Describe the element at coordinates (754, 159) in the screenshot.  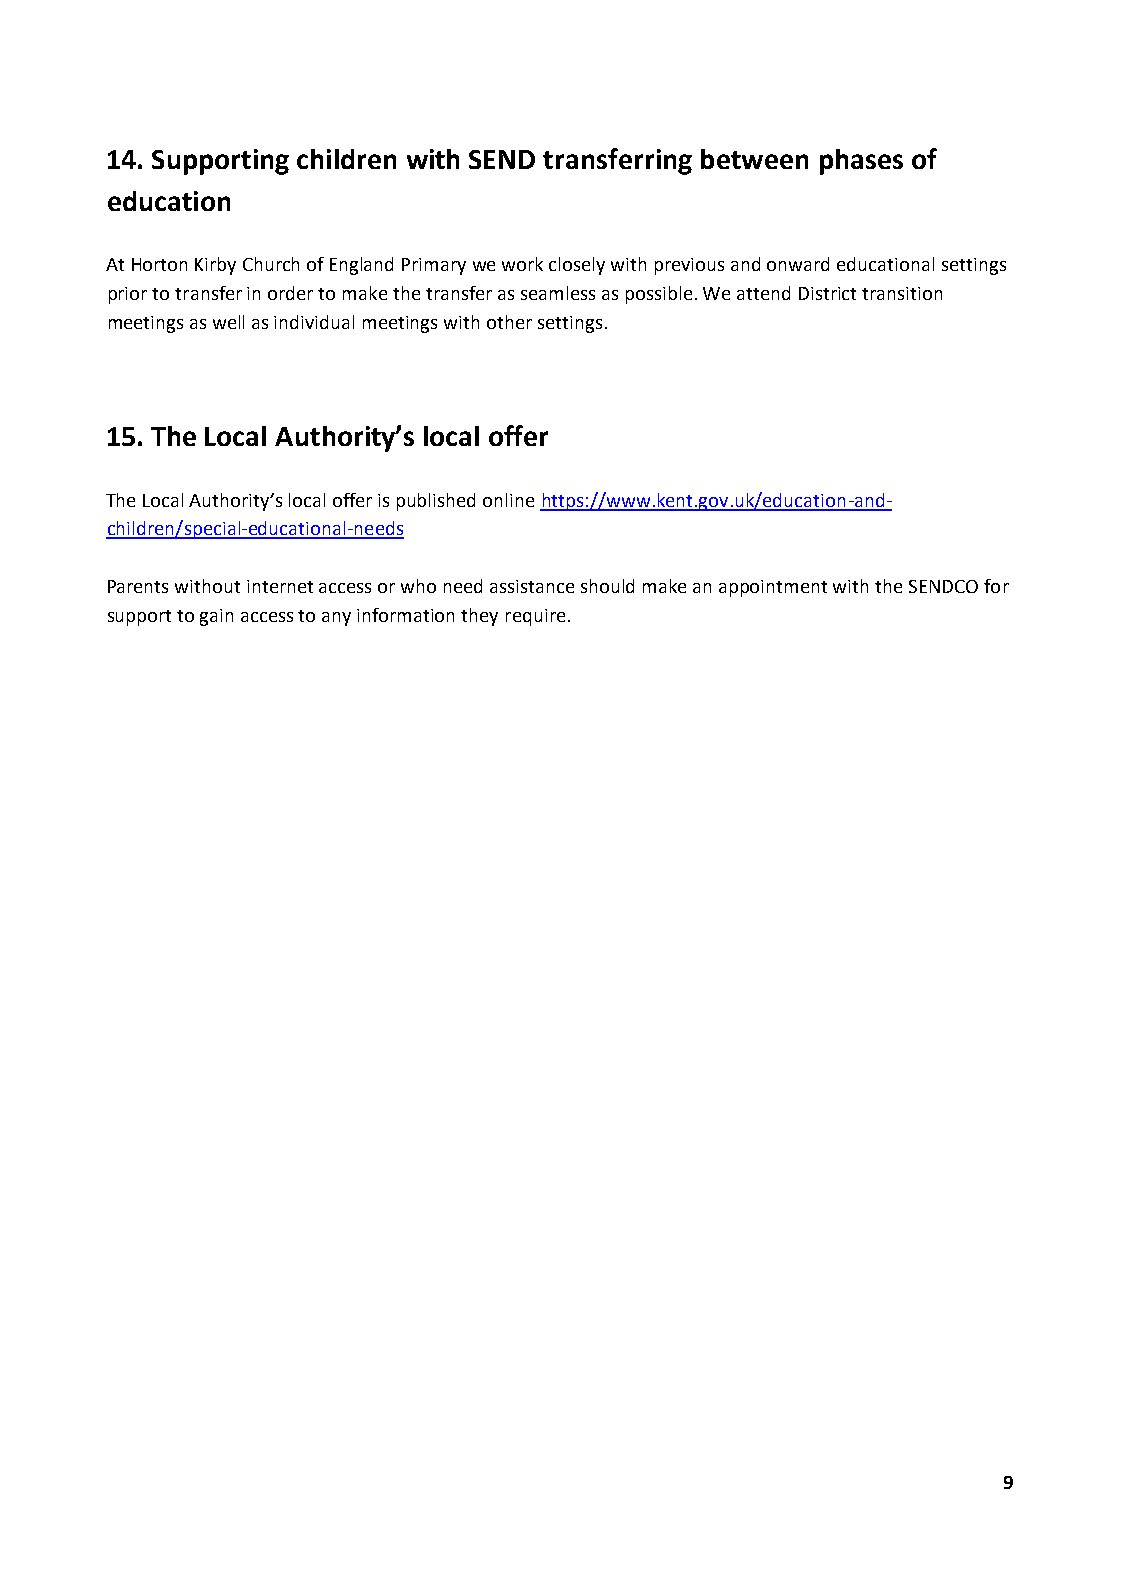
I see `between` at that location.
